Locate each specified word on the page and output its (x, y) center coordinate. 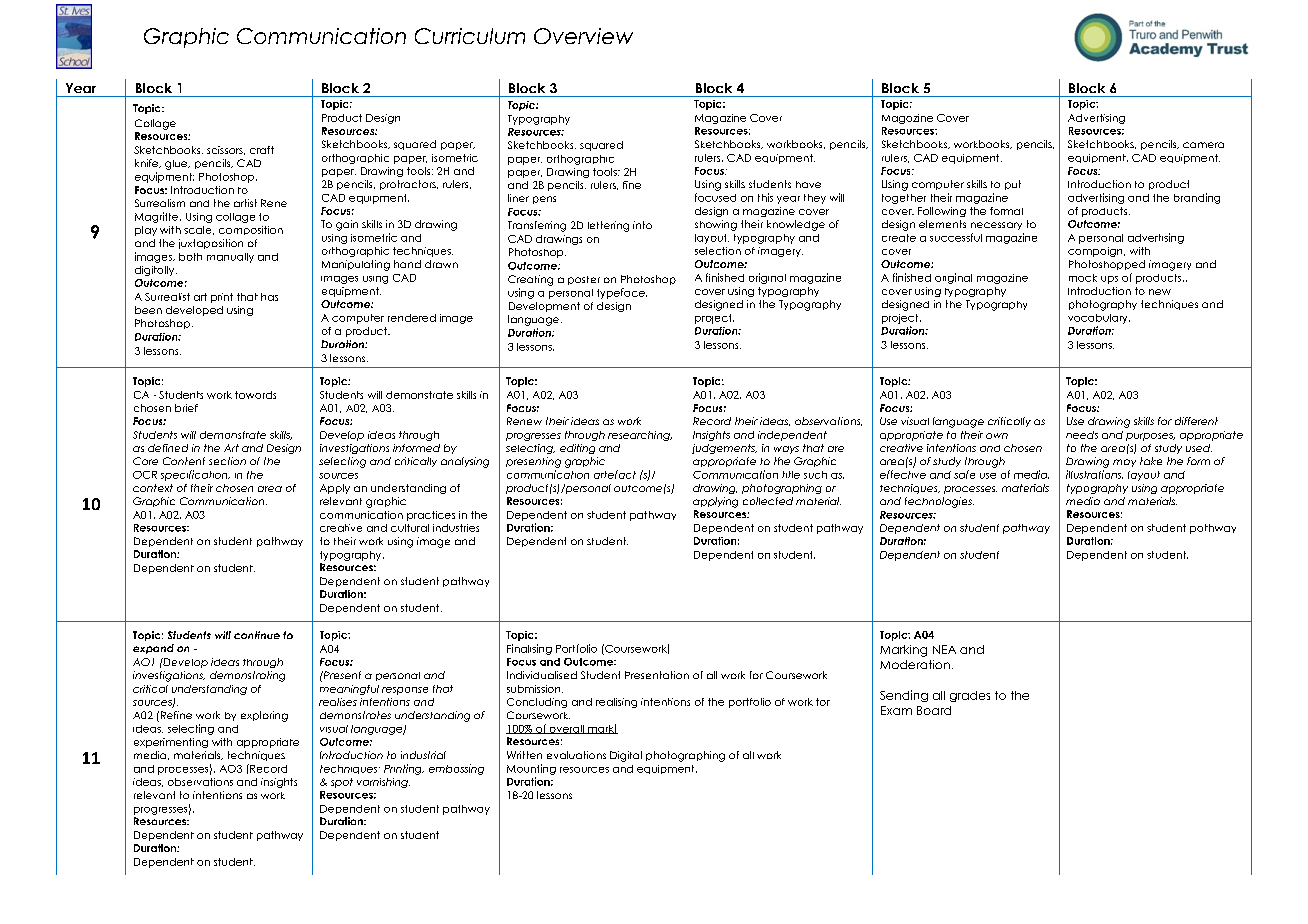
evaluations (576, 755)
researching (640, 436)
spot (342, 783)
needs (1082, 435)
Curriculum (470, 36)
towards (255, 395)
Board (934, 710)
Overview (583, 36)
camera (1203, 145)
